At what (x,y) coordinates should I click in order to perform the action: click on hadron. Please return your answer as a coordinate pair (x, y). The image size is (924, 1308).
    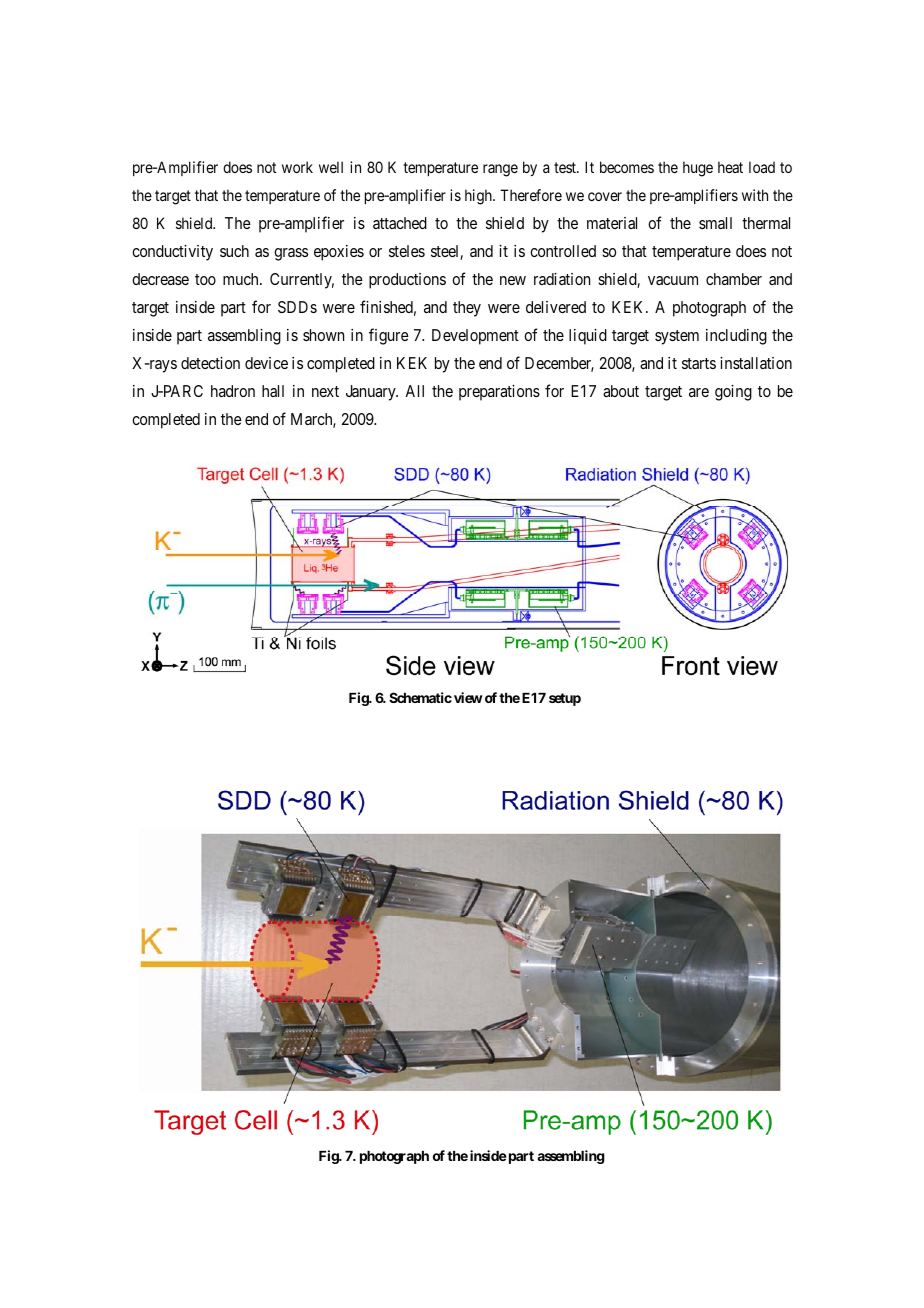
    Looking at the image, I should click on (233, 391).
